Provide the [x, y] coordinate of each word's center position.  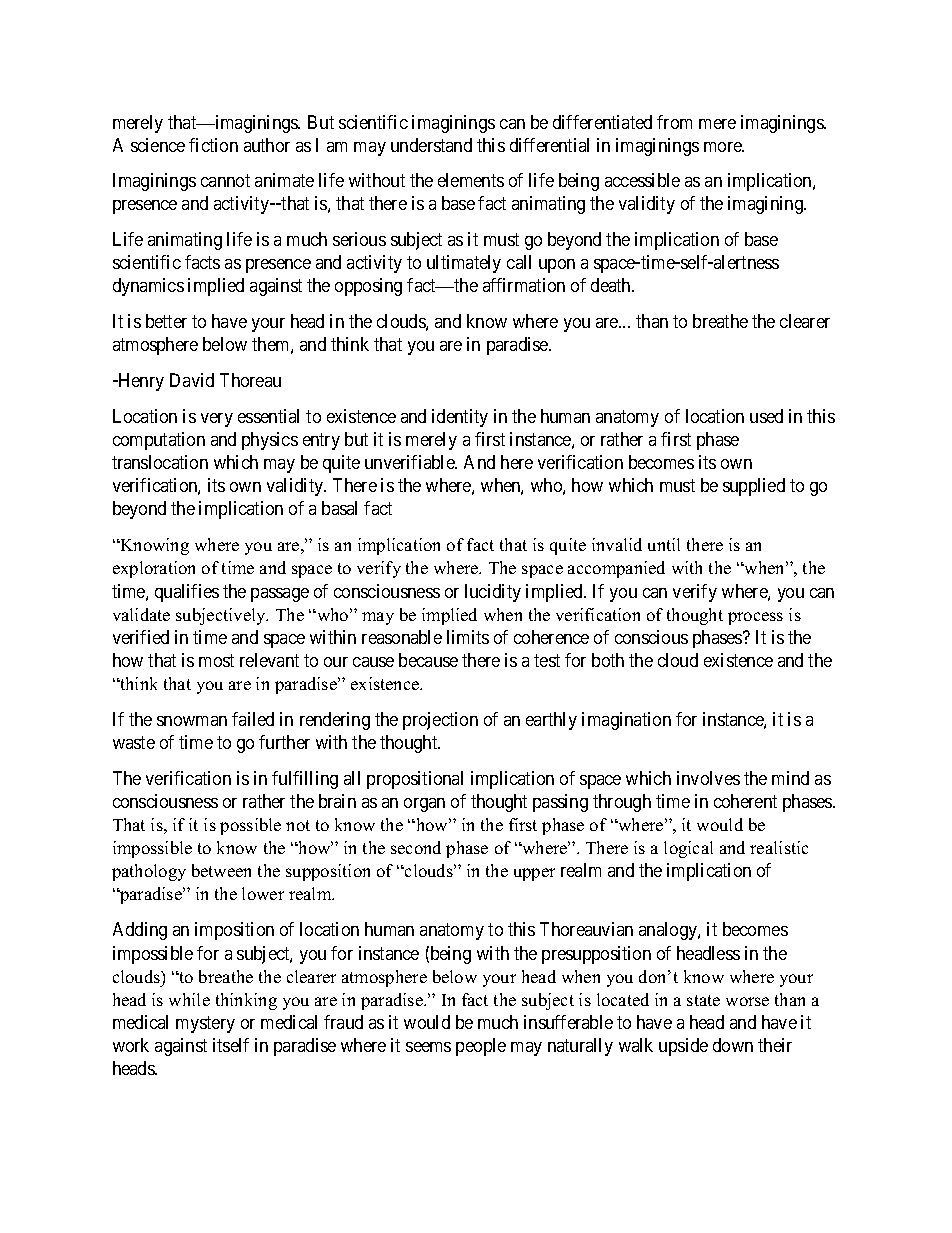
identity [460, 418]
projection [440, 721]
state [703, 1000]
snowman [192, 721]
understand [431, 145]
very [217, 420]
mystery [205, 1024]
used [766, 416]
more [724, 147]
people [481, 1047]
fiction [213, 145]
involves [708, 778]
